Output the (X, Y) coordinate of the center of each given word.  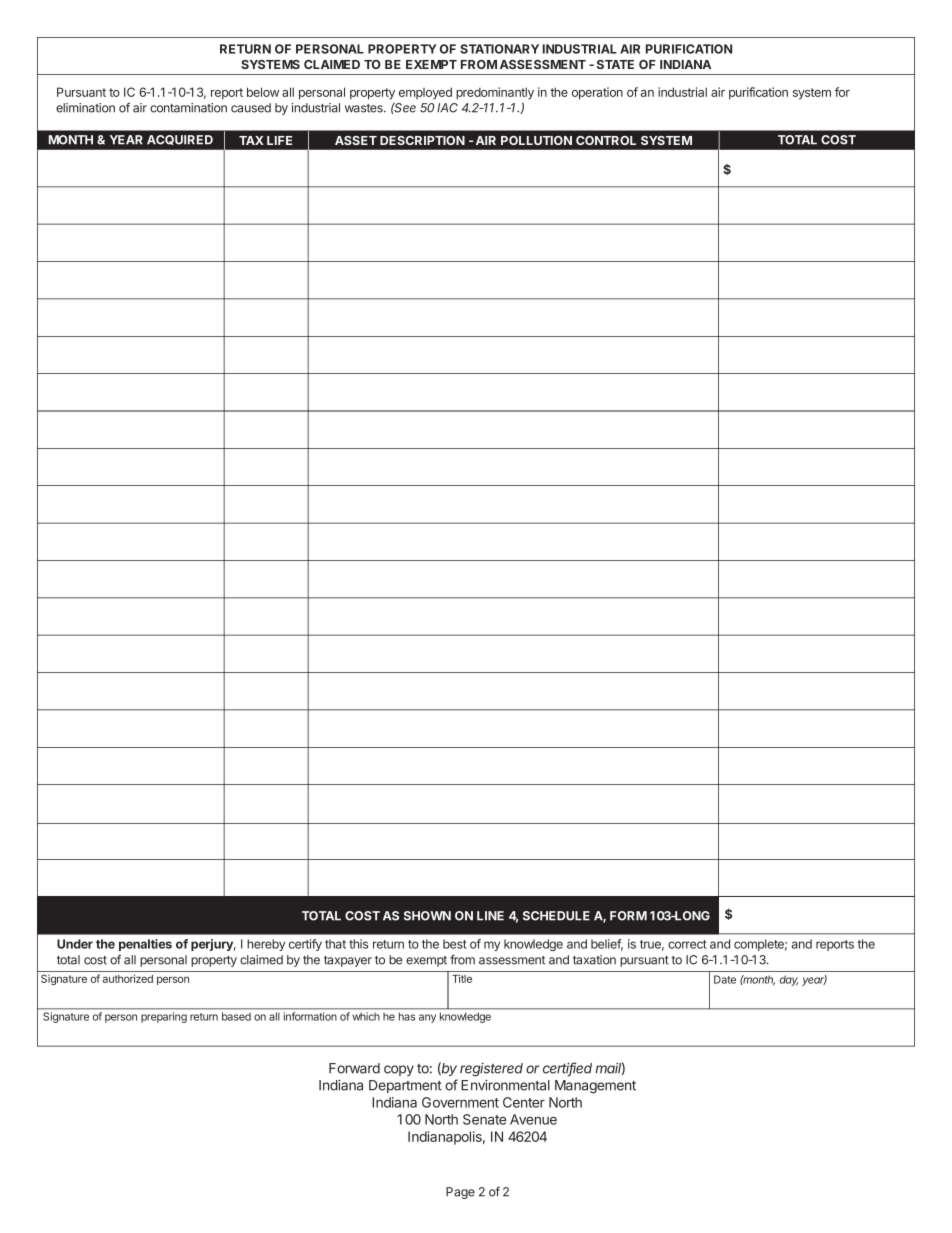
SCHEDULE (556, 916)
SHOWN (427, 916)
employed (425, 93)
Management (595, 1087)
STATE (615, 64)
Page (460, 1193)
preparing (164, 1017)
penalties (145, 945)
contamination (188, 108)
